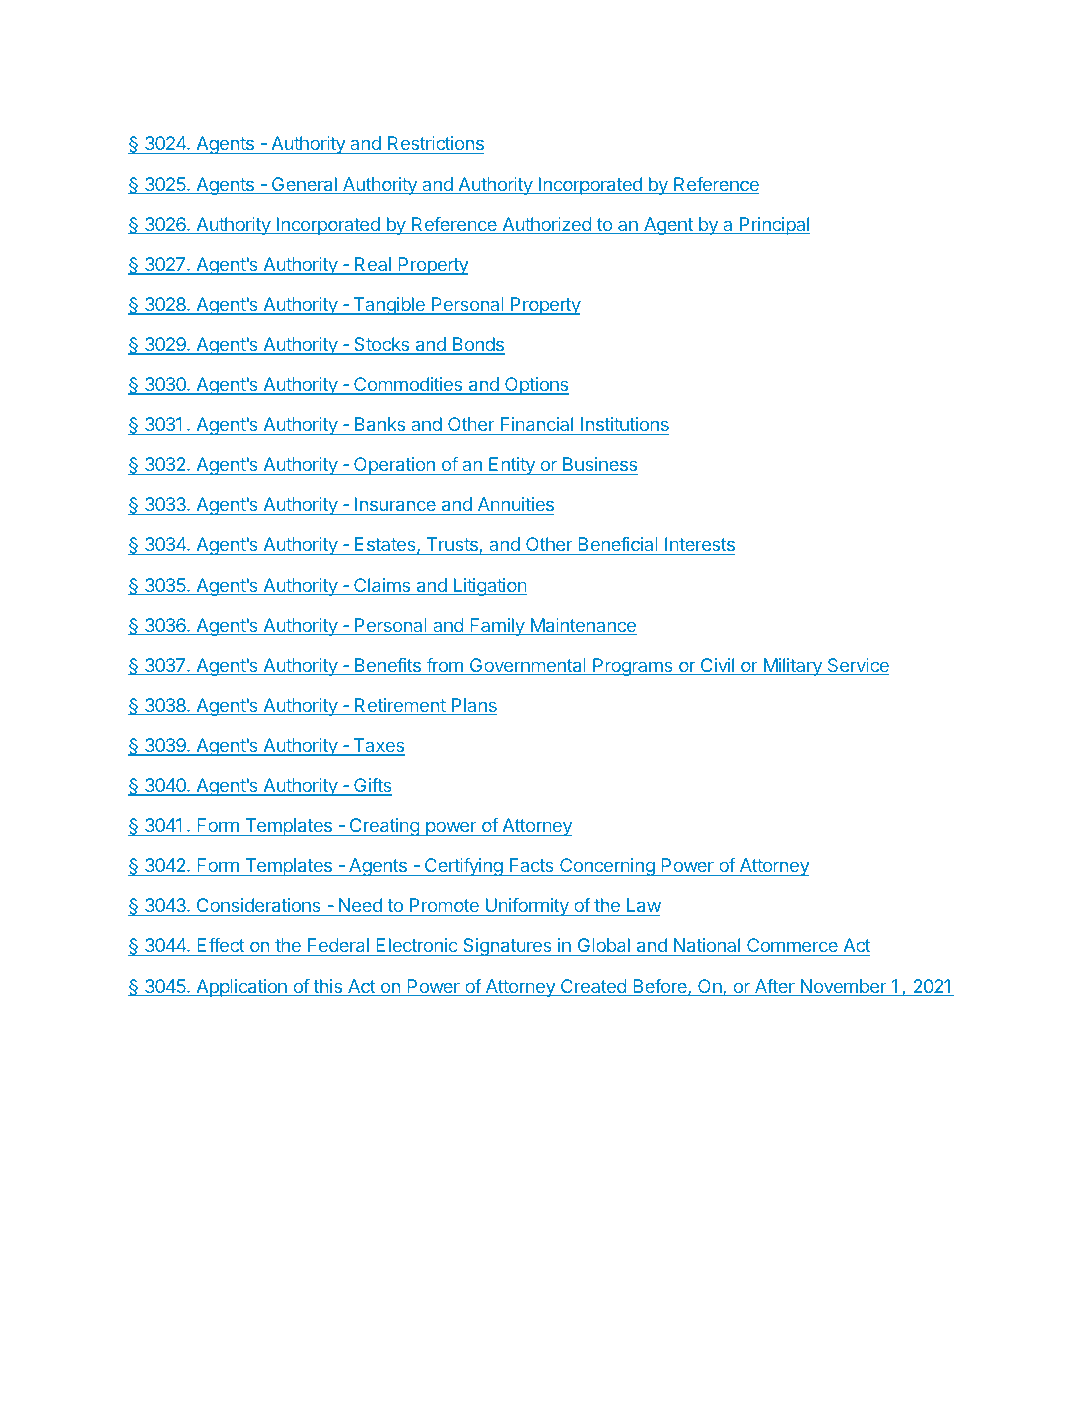 The image size is (1091, 1411). I want to click on Annuities, so click(514, 506).
